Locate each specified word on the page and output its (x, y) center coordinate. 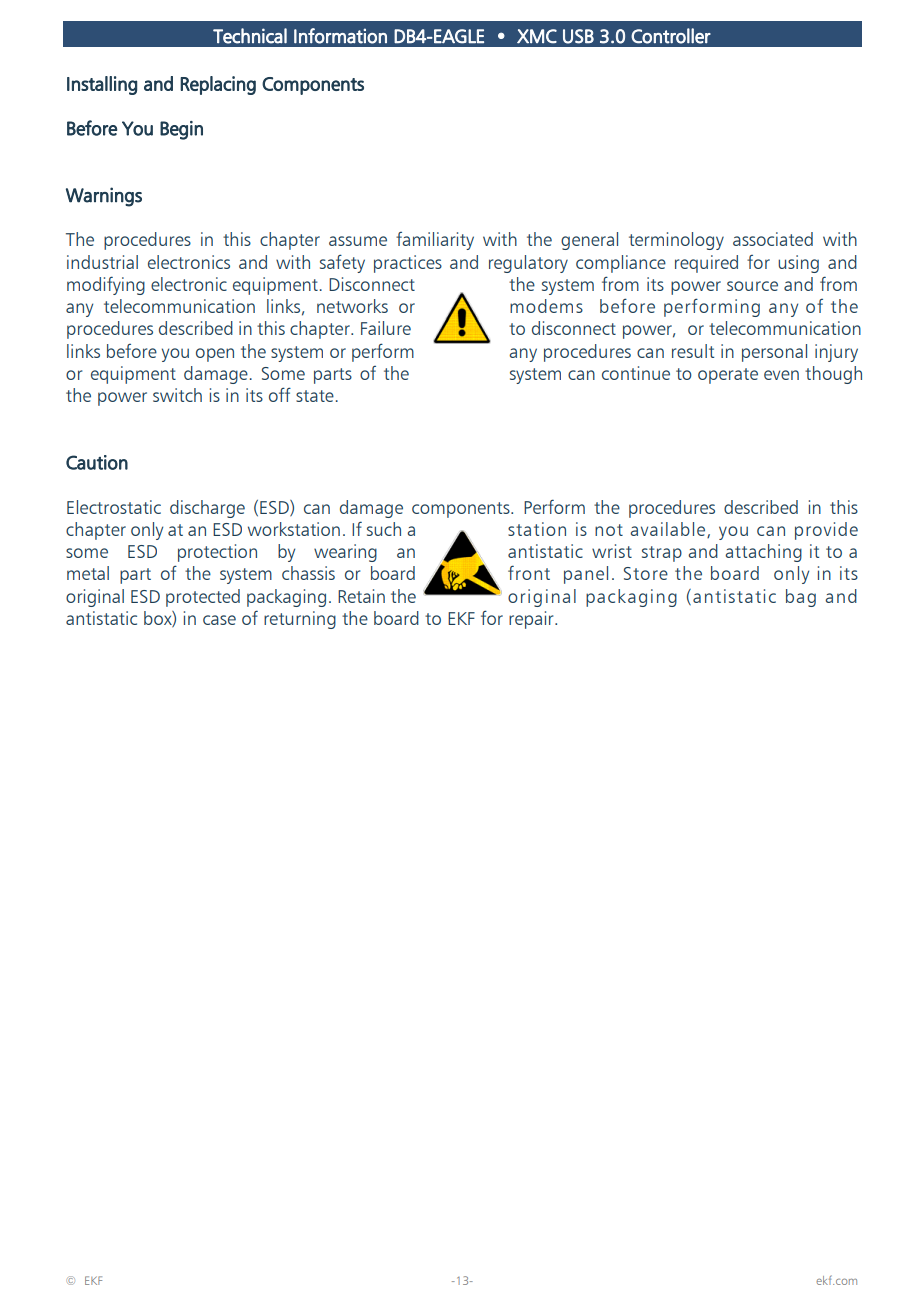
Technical (250, 36)
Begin (181, 130)
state (315, 396)
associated (773, 239)
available (669, 530)
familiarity (435, 241)
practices (408, 264)
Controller (671, 36)
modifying (106, 285)
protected (203, 598)
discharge (207, 509)
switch (177, 395)
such (384, 529)
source (752, 286)
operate (728, 376)
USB (578, 36)
